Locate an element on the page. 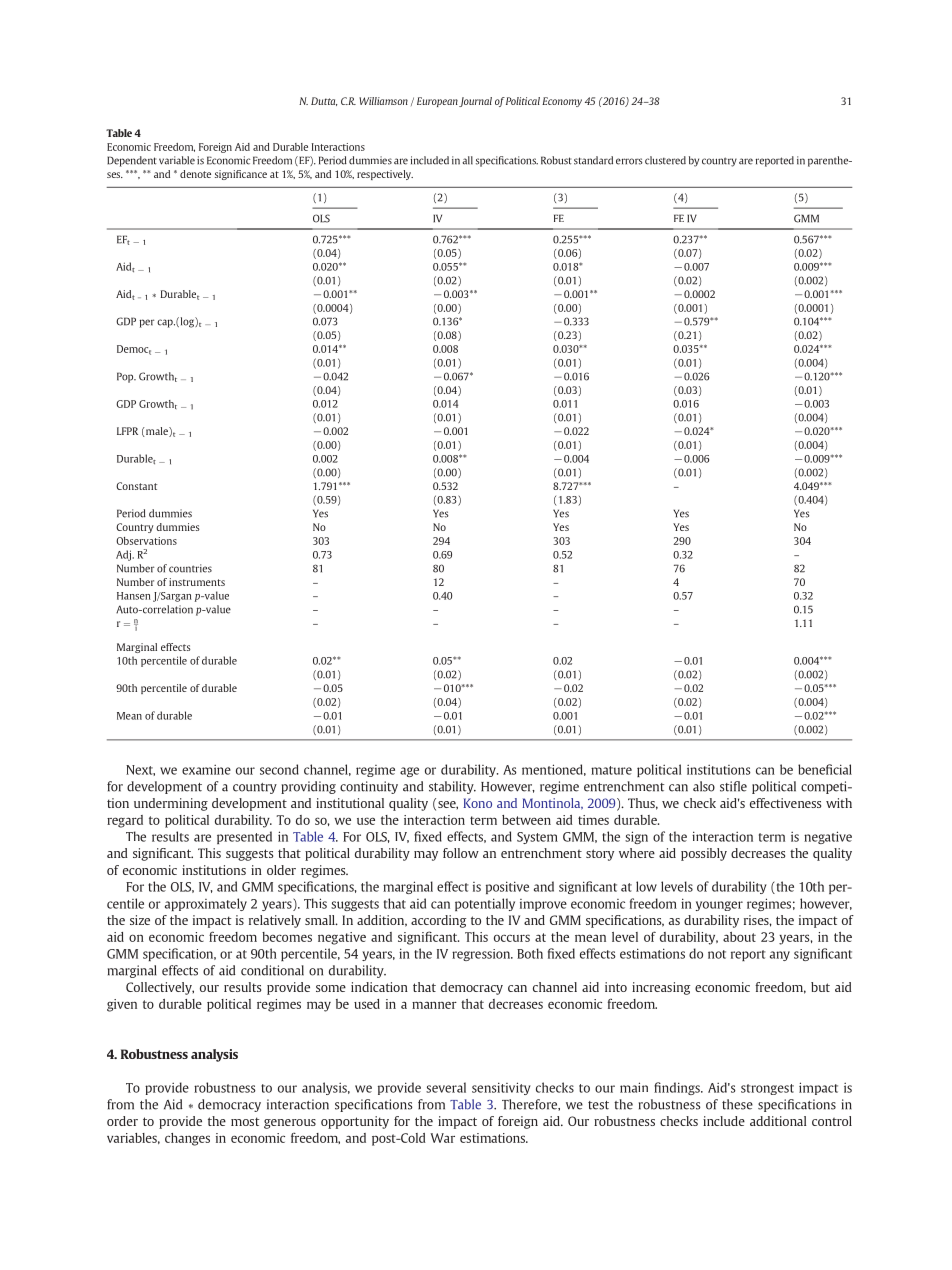  instruments is located at coordinates (197, 582).
